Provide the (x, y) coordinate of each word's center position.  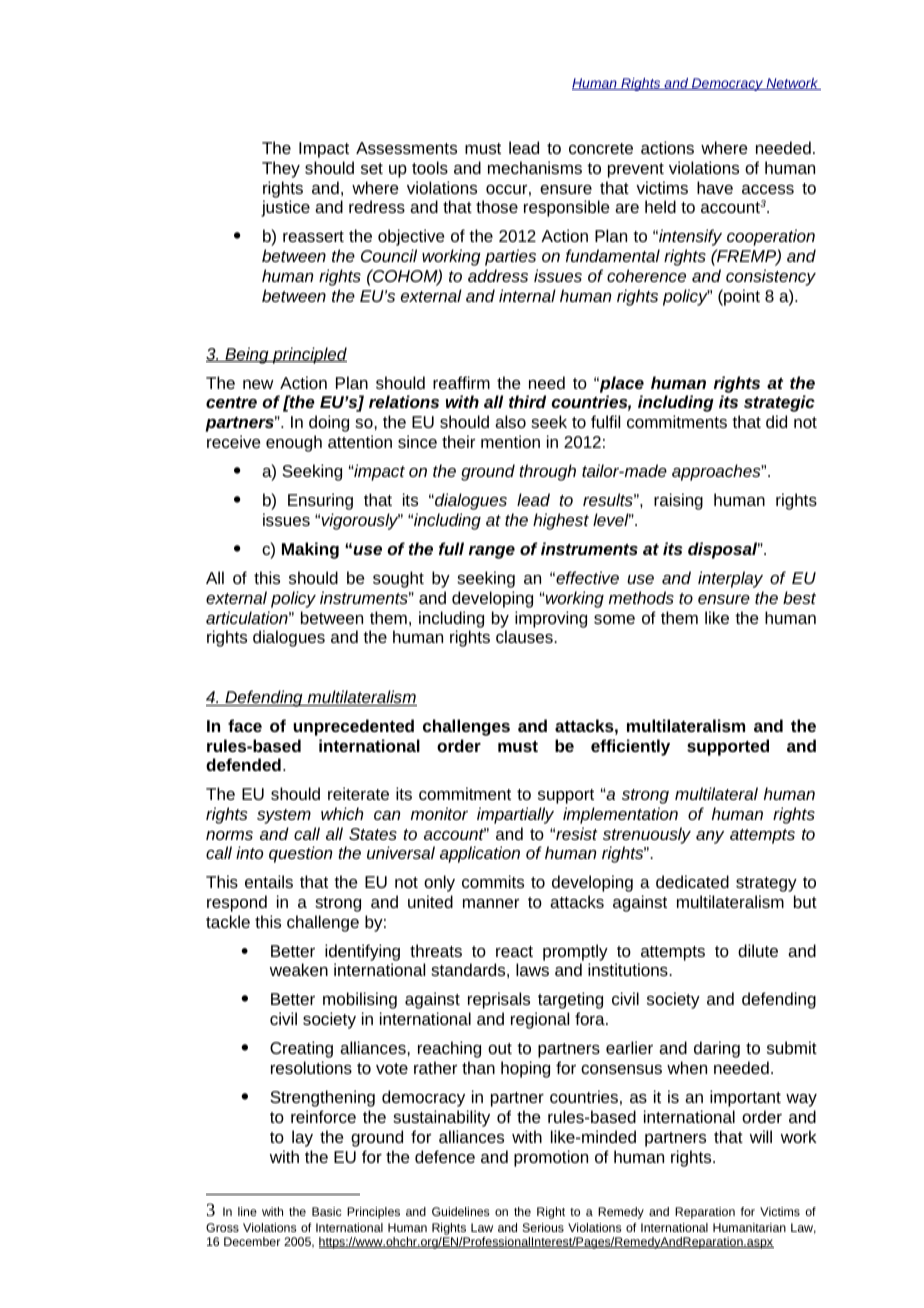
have (715, 187)
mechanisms (535, 167)
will (761, 1136)
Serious (543, 1227)
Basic (327, 1211)
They (281, 169)
